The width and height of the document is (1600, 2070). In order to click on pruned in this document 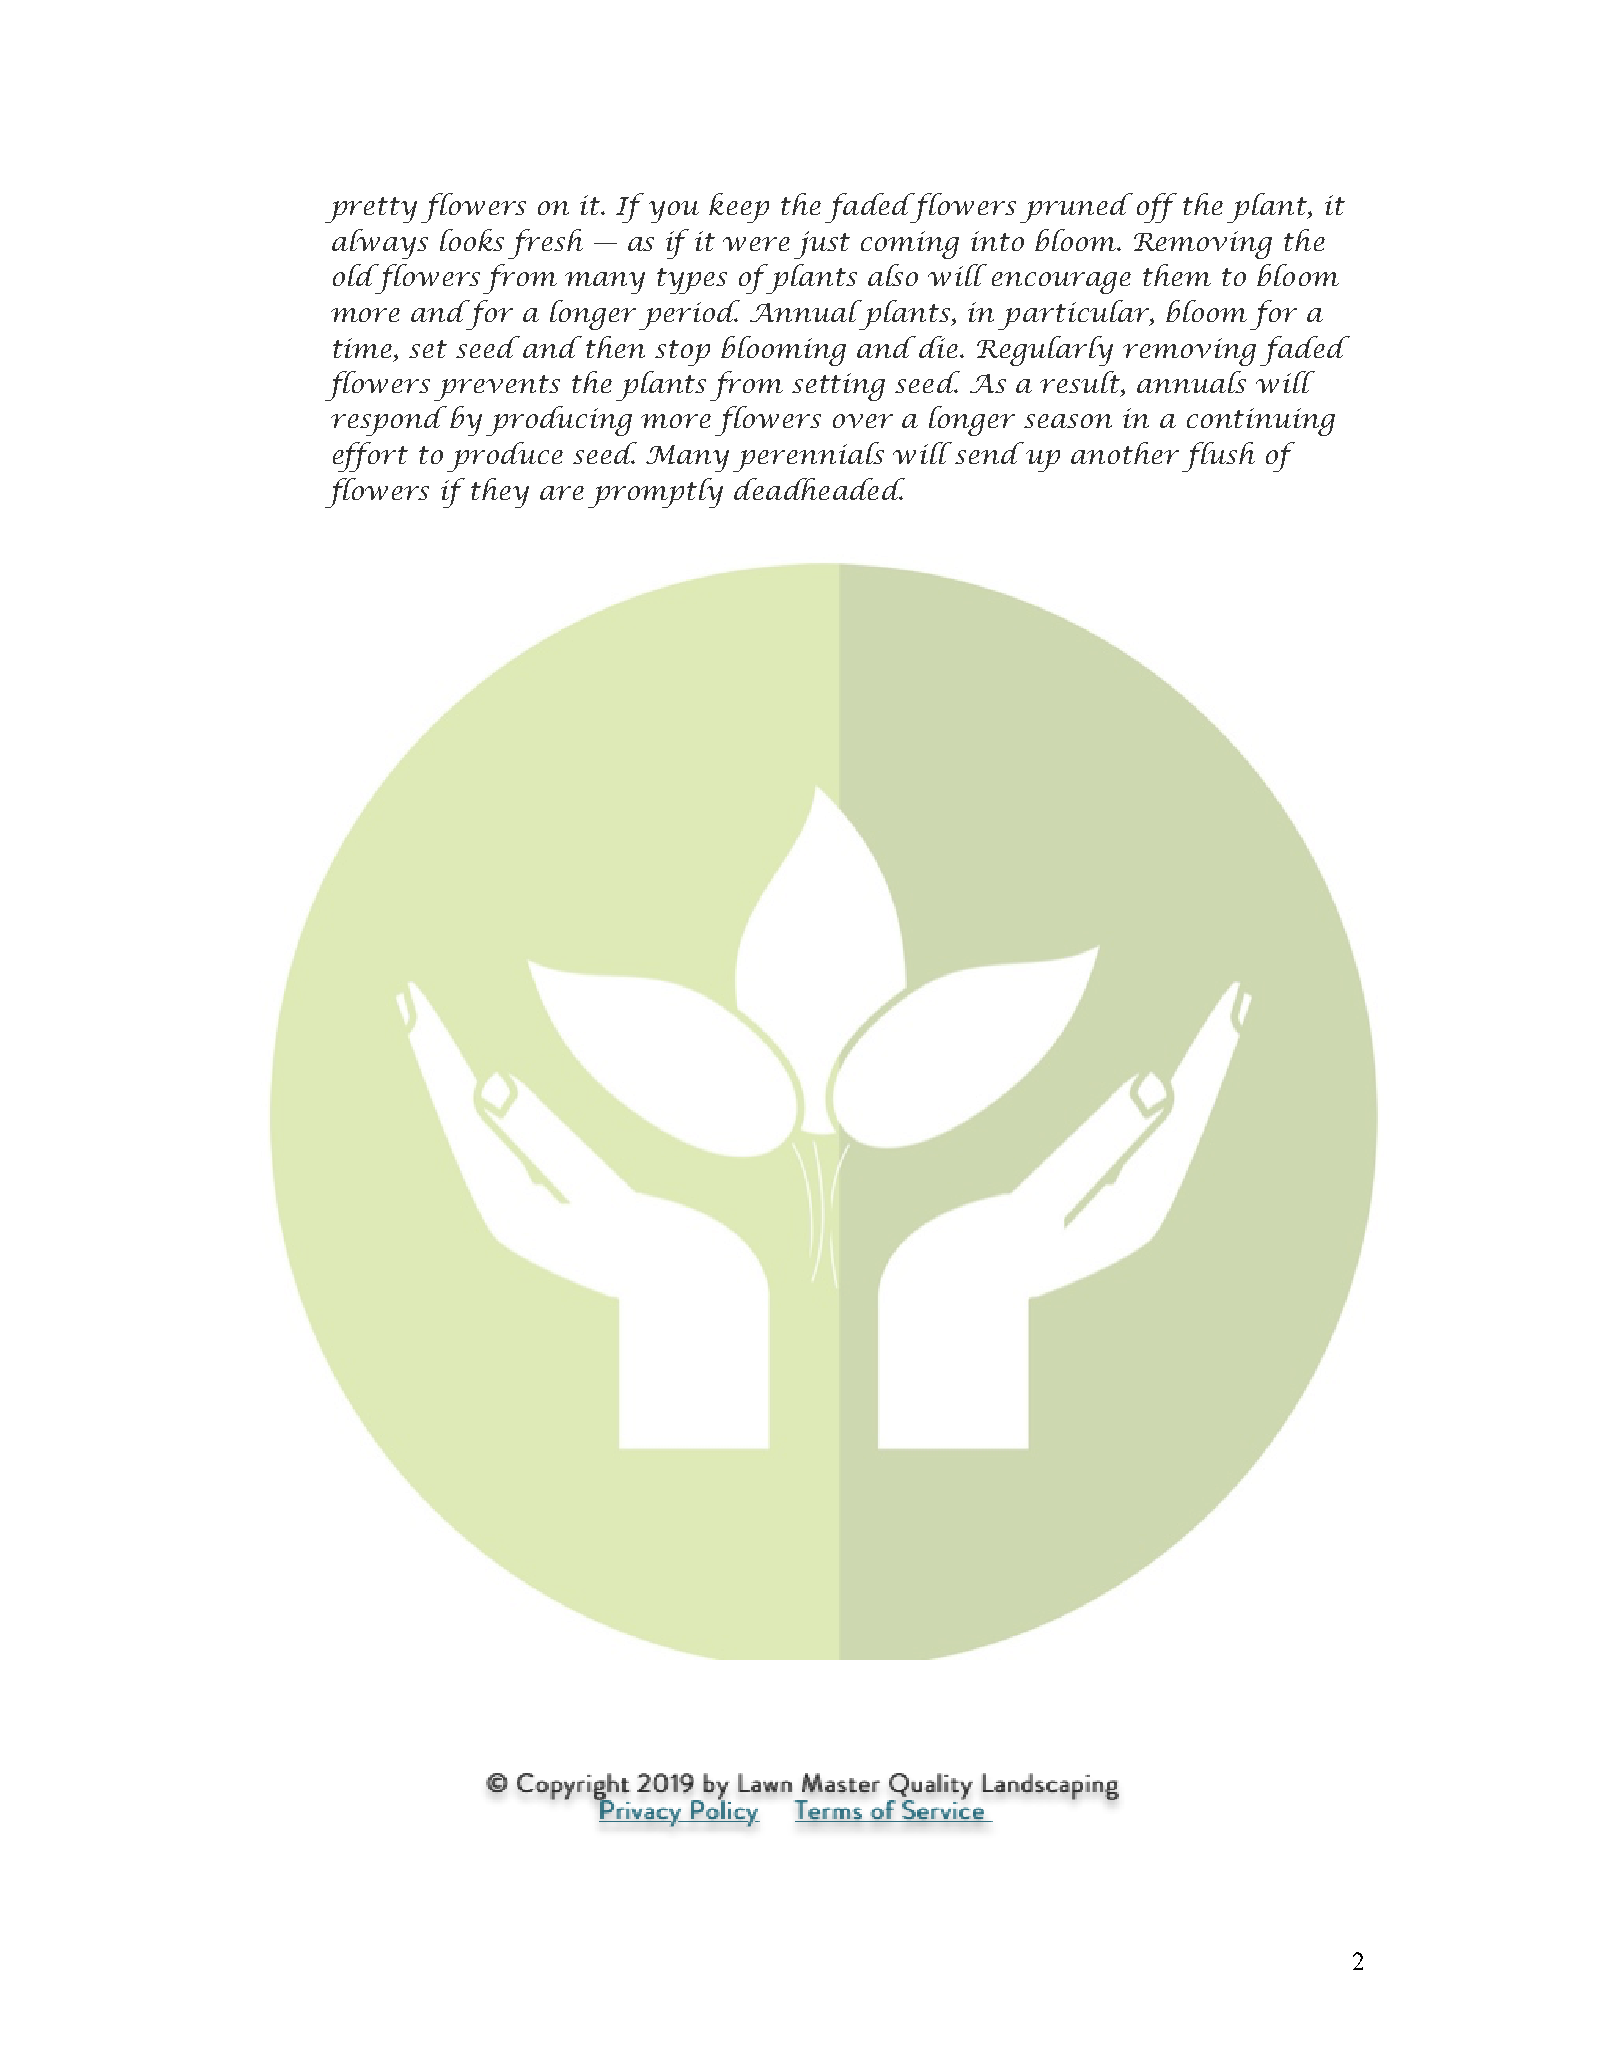, I will do `click(1076, 208)`.
